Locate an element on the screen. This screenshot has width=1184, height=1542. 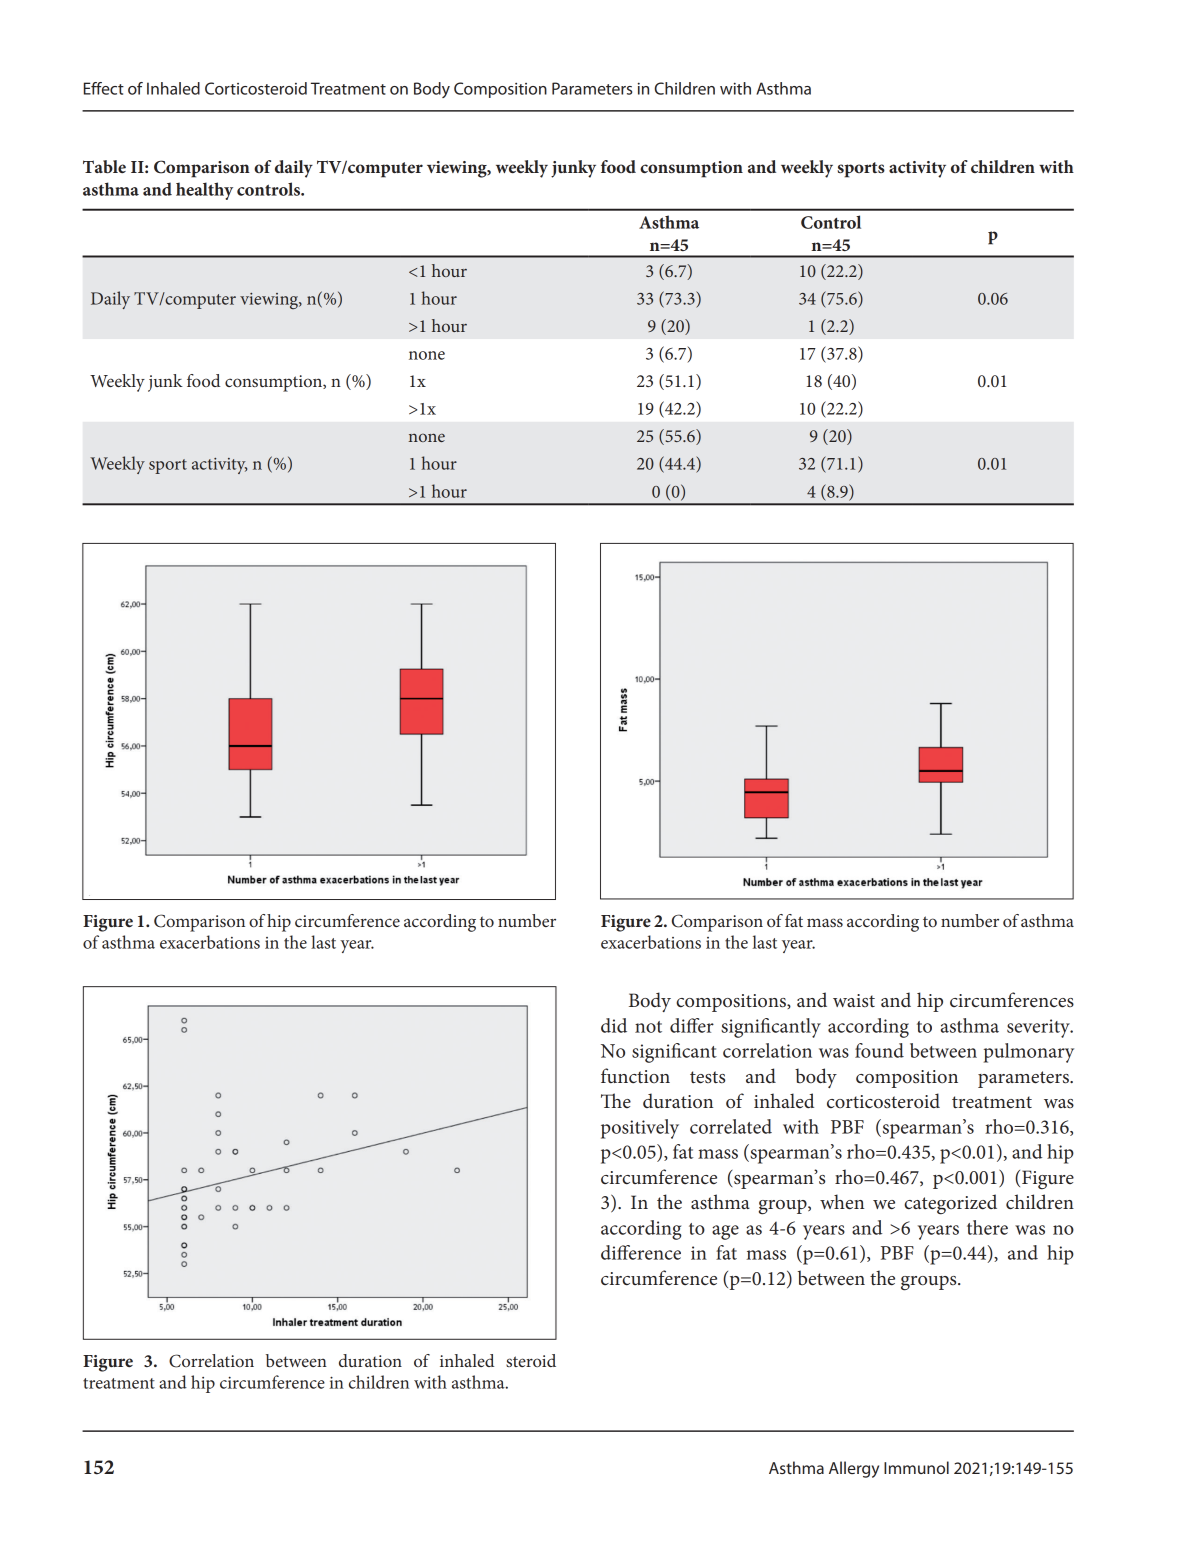
tests is located at coordinates (707, 1077).
